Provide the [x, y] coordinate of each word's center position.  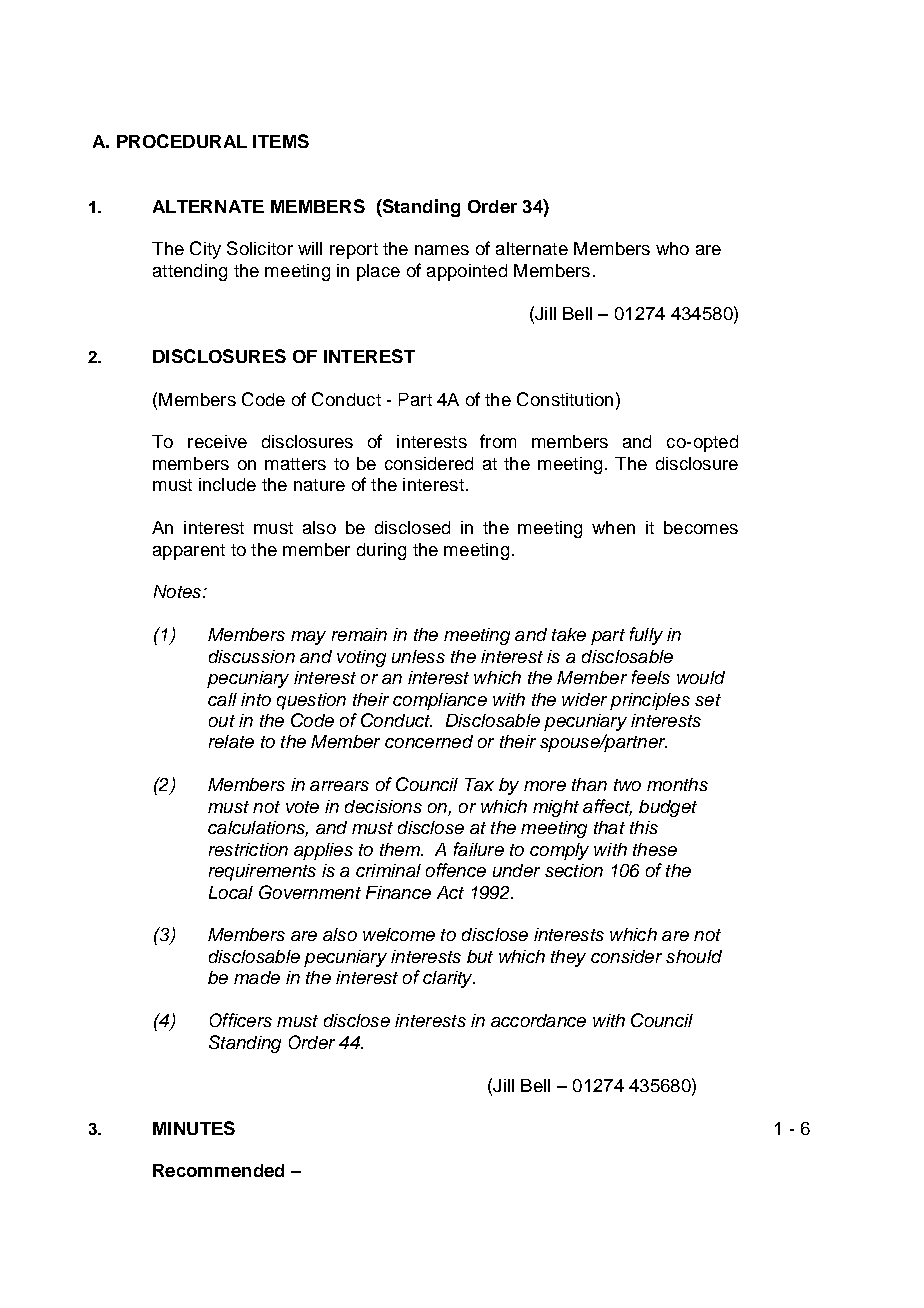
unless [418, 656]
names [442, 250]
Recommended [218, 1170]
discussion [252, 656]
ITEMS [281, 141]
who [672, 248]
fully [646, 636]
